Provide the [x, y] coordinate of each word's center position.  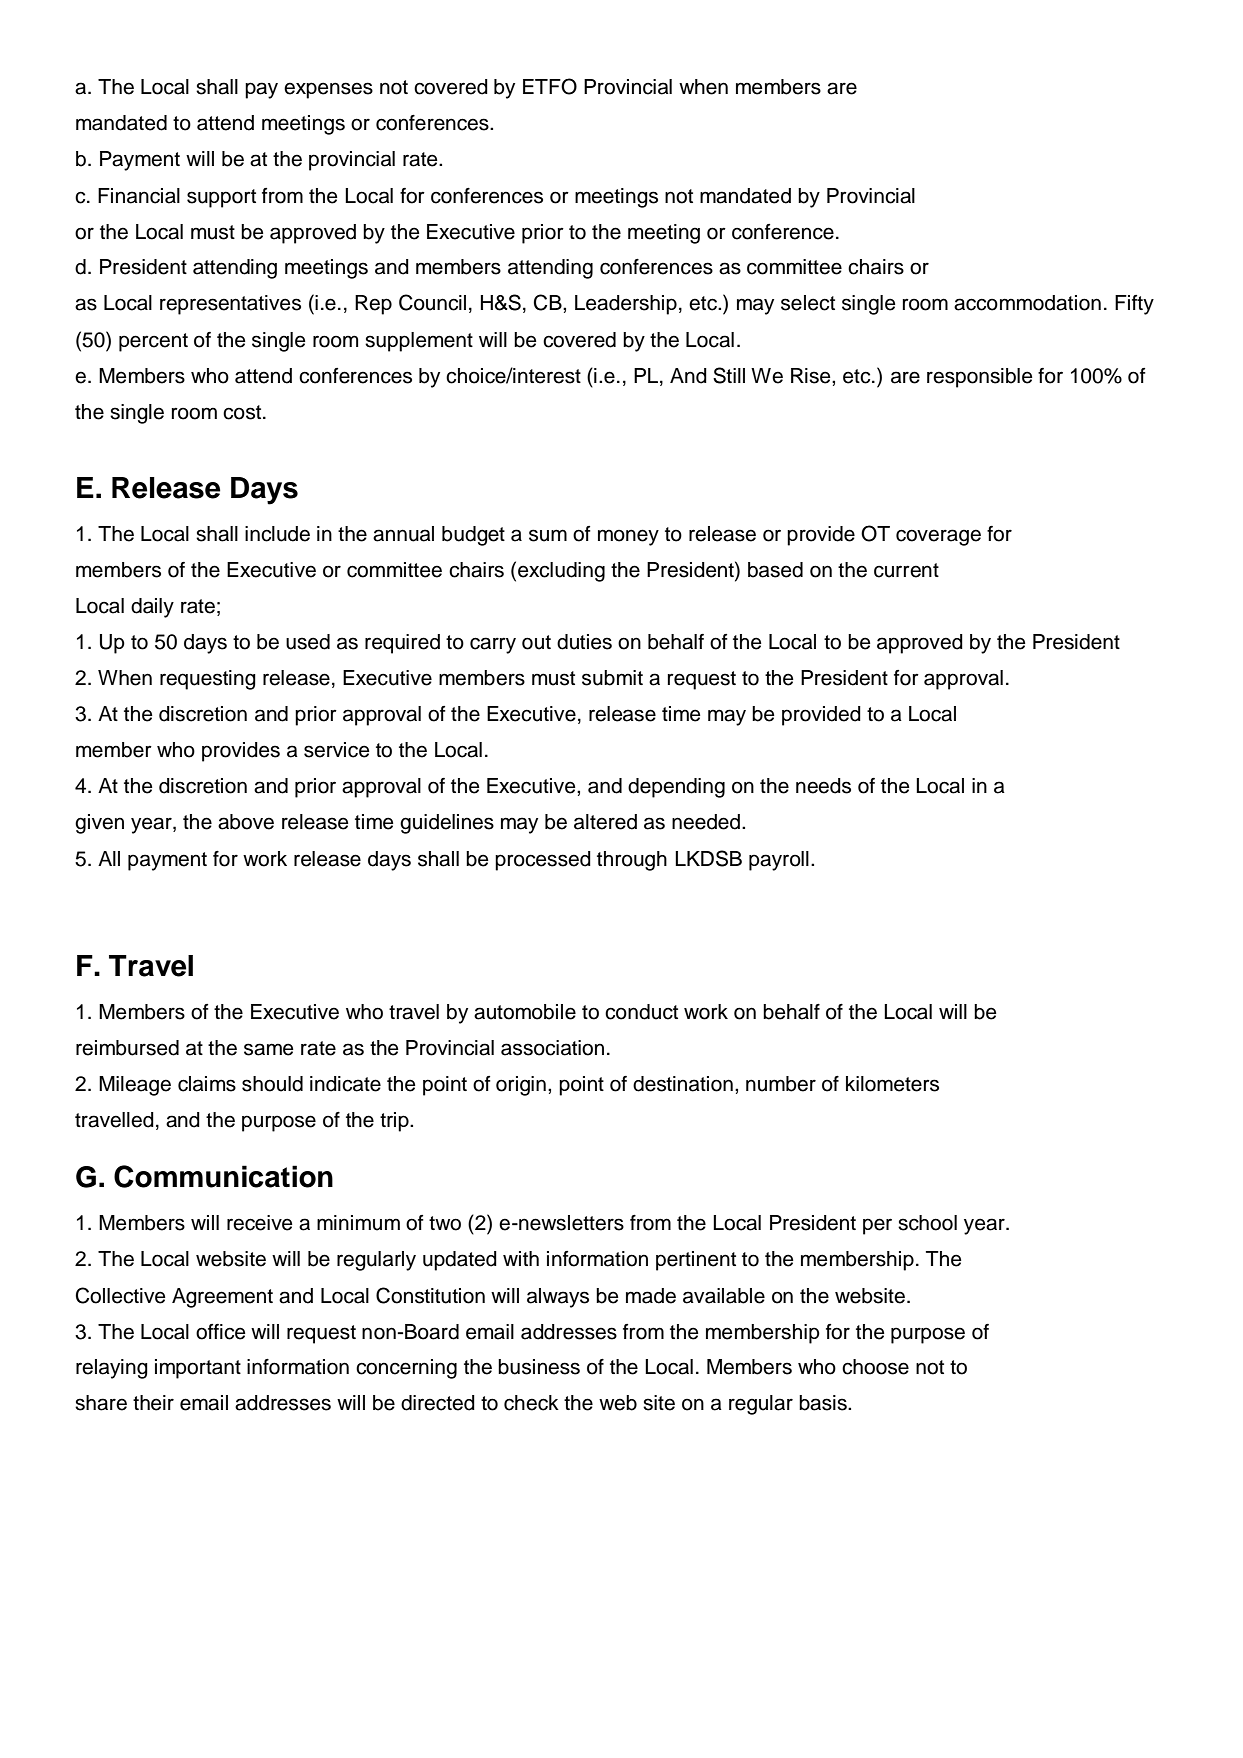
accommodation [1027, 303]
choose [875, 1367]
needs [823, 786]
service [337, 750]
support [221, 198]
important [198, 1369]
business [539, 1367]
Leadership [626, 305]
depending [676, 788]
